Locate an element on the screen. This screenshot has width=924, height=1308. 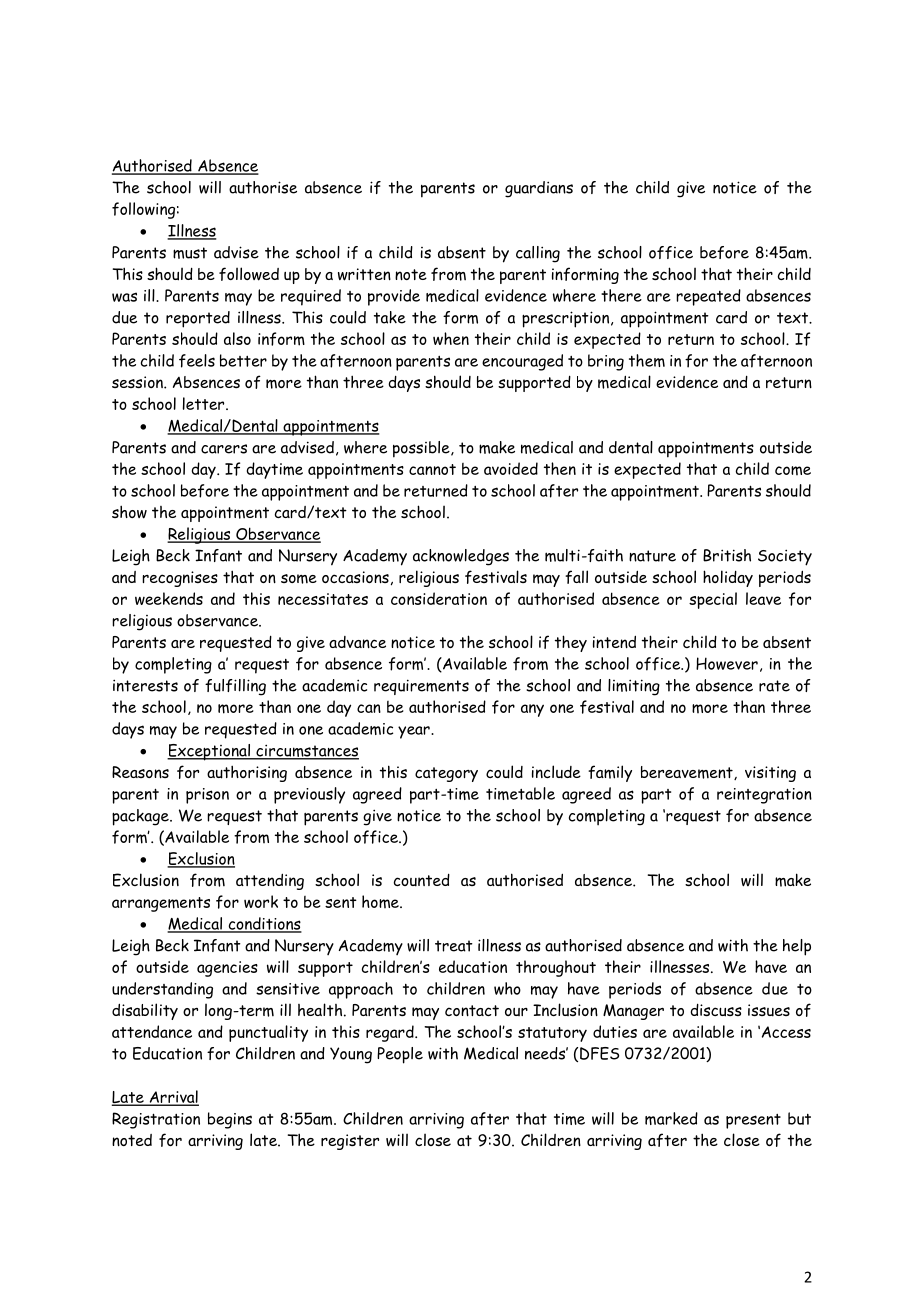
arrangements is located at coordinates (161, 904).
